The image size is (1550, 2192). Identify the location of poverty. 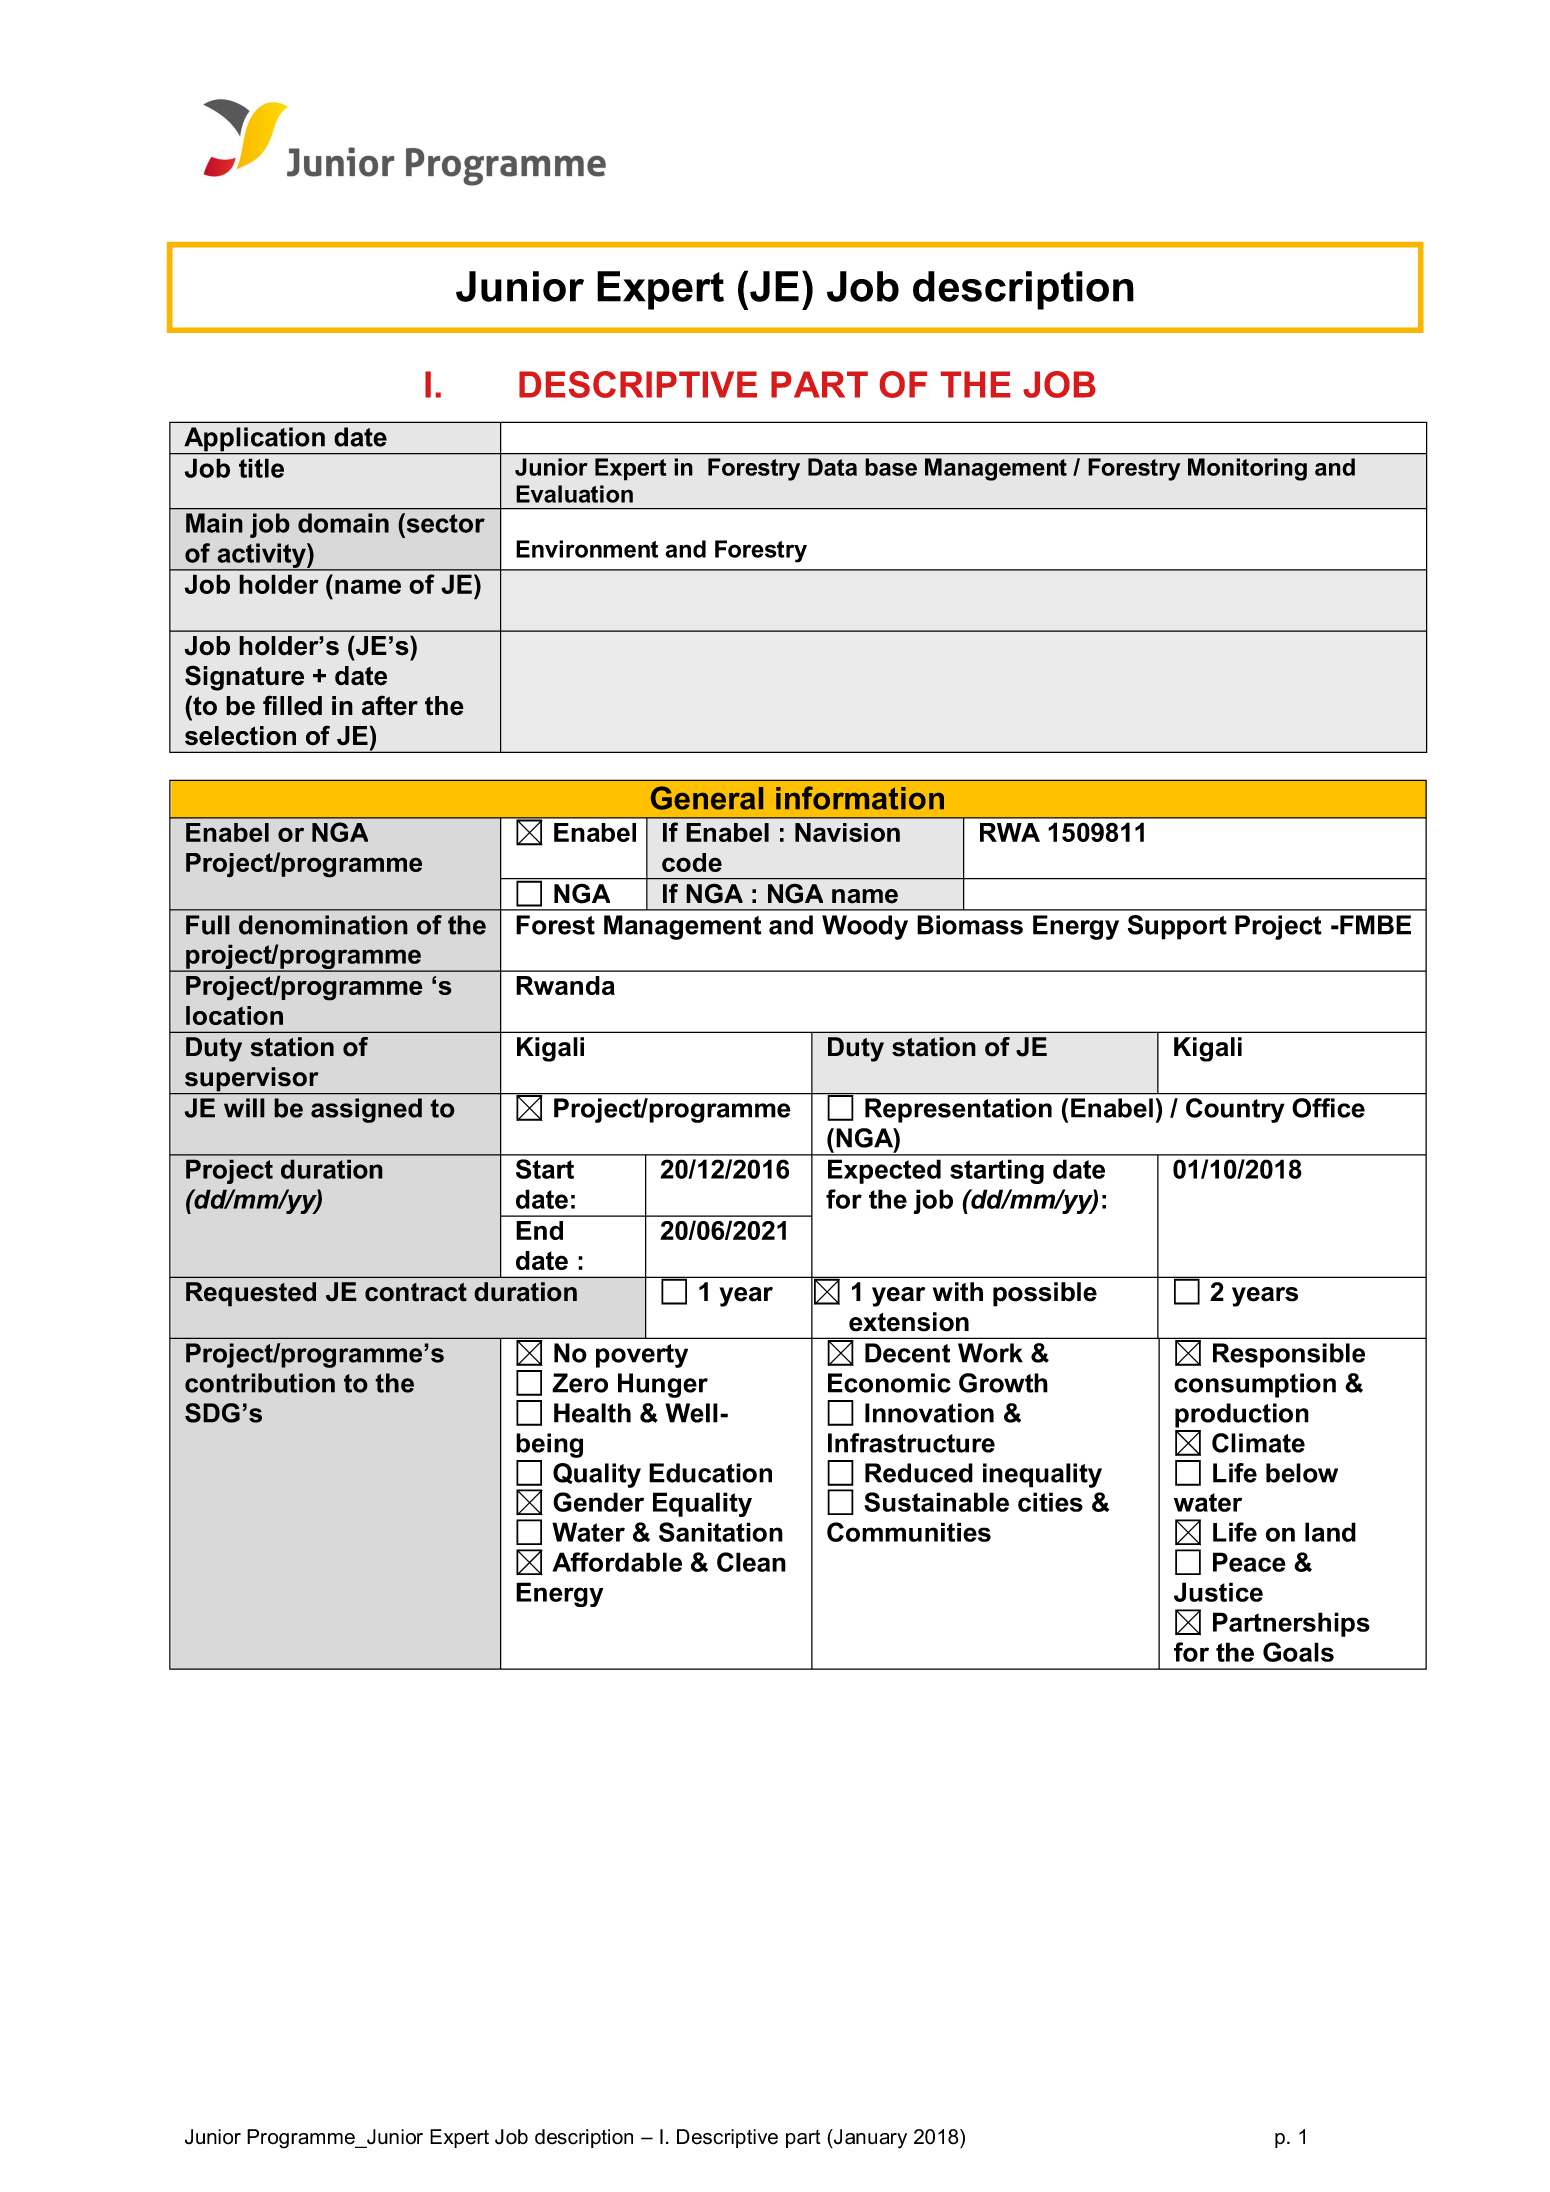
(642, 1356).
